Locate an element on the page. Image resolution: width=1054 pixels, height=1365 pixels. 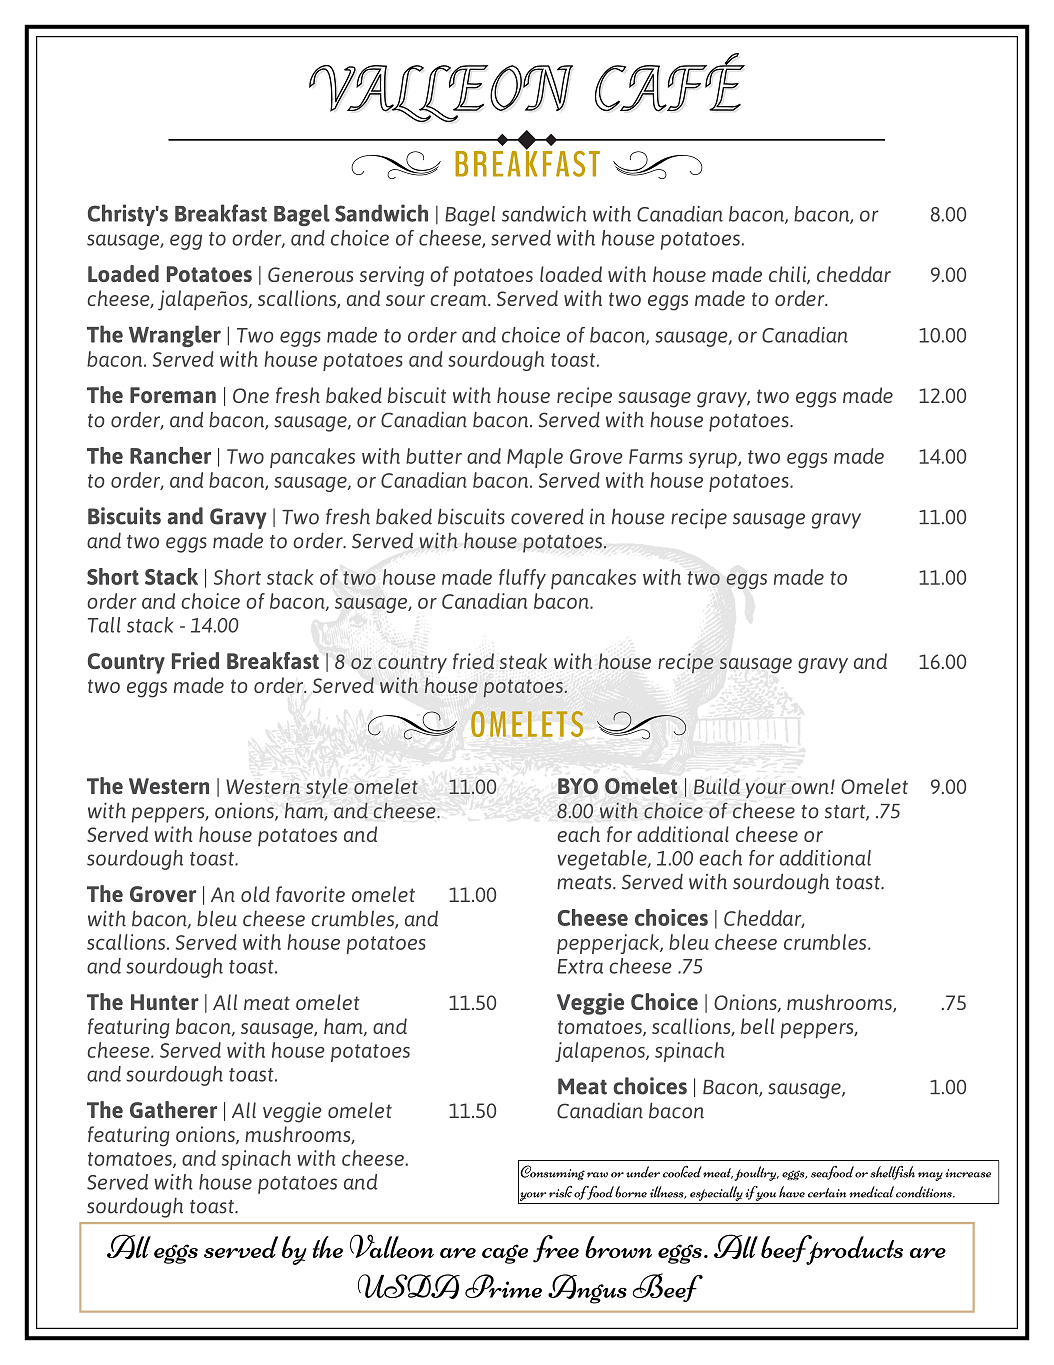
Build is located at coordinates (717, 786).
